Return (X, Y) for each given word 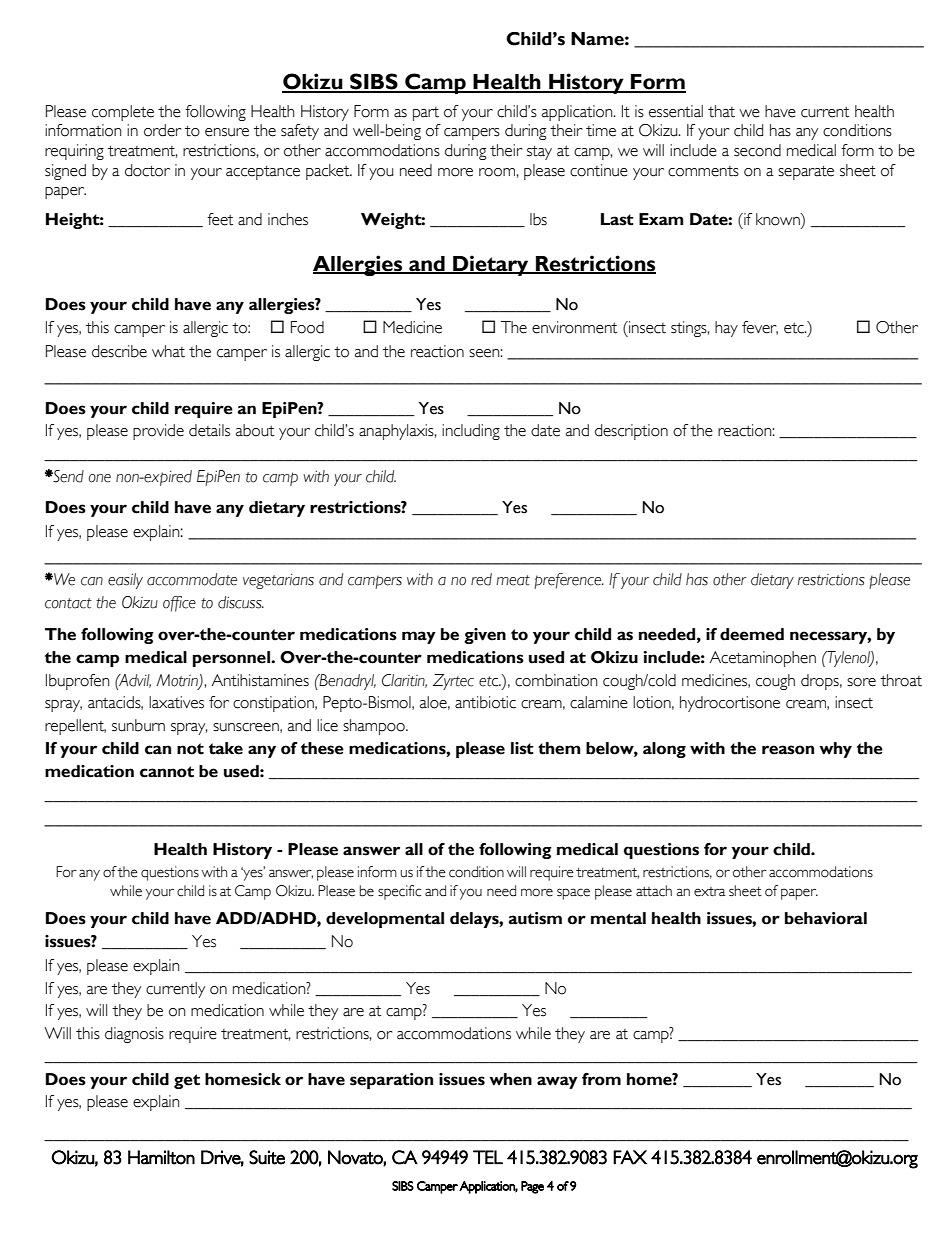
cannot (167, 772)
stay (539, 153)
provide (158, 432)
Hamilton (161, 1157)
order (163, 130)
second (757, 150)
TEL (488, 1157)
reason (788, 750)
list (522, 748)
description (631, 432)
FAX (630, 1157)
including (471, 432)
